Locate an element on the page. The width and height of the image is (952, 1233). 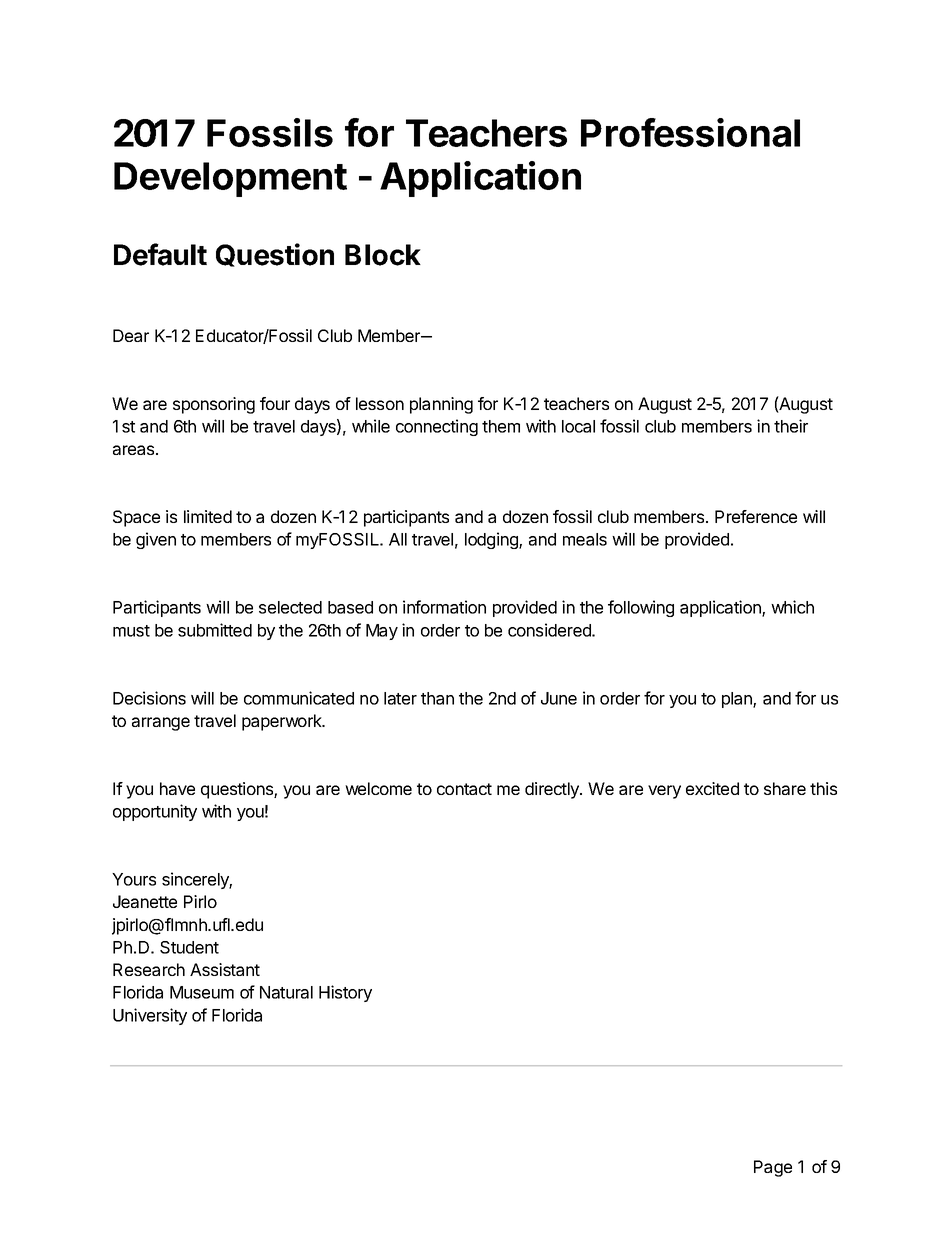
Development is located at coordinates (230, 179).
